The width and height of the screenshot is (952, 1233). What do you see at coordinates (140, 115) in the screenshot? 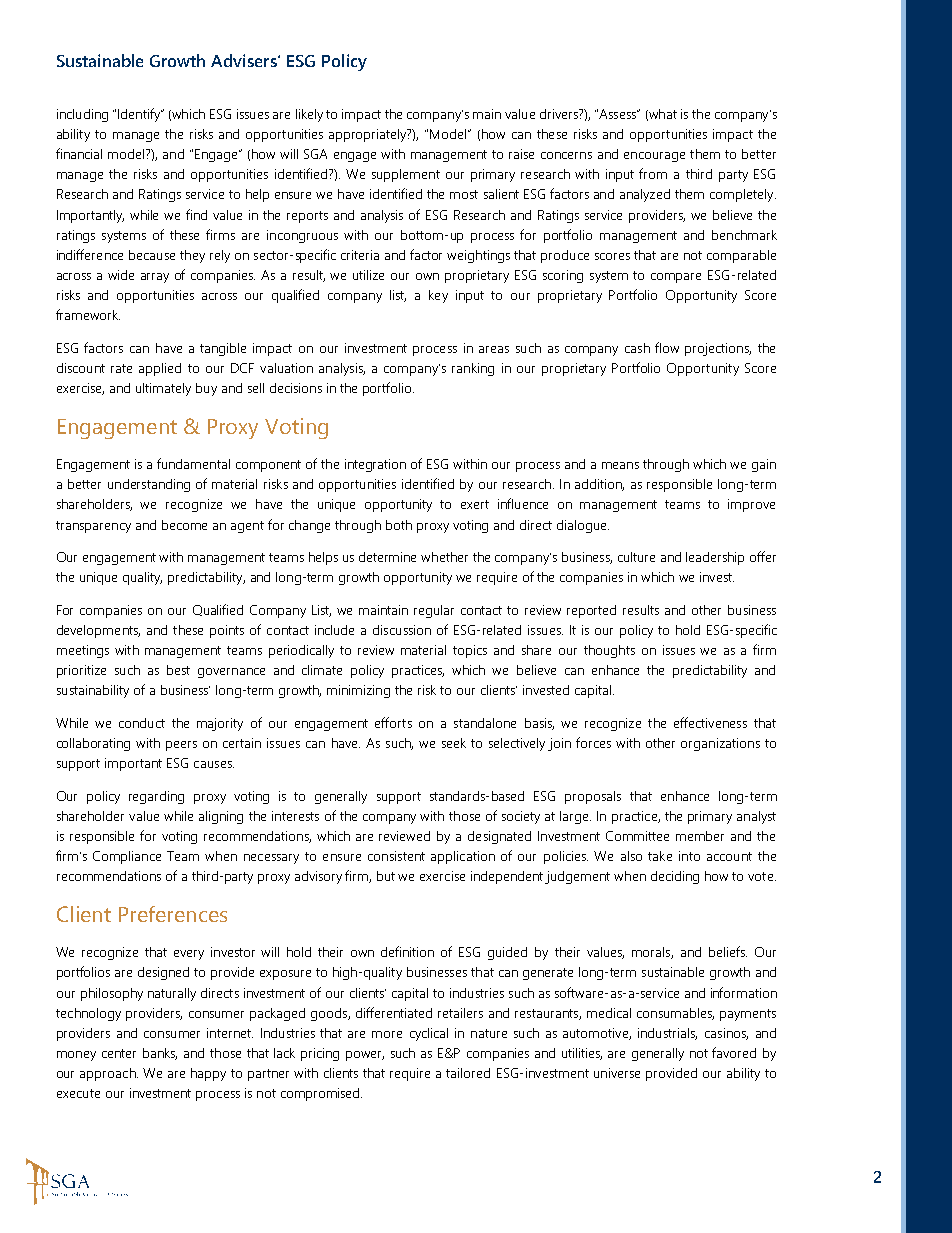
I see `Identify` at bounding box center [140, 115].
